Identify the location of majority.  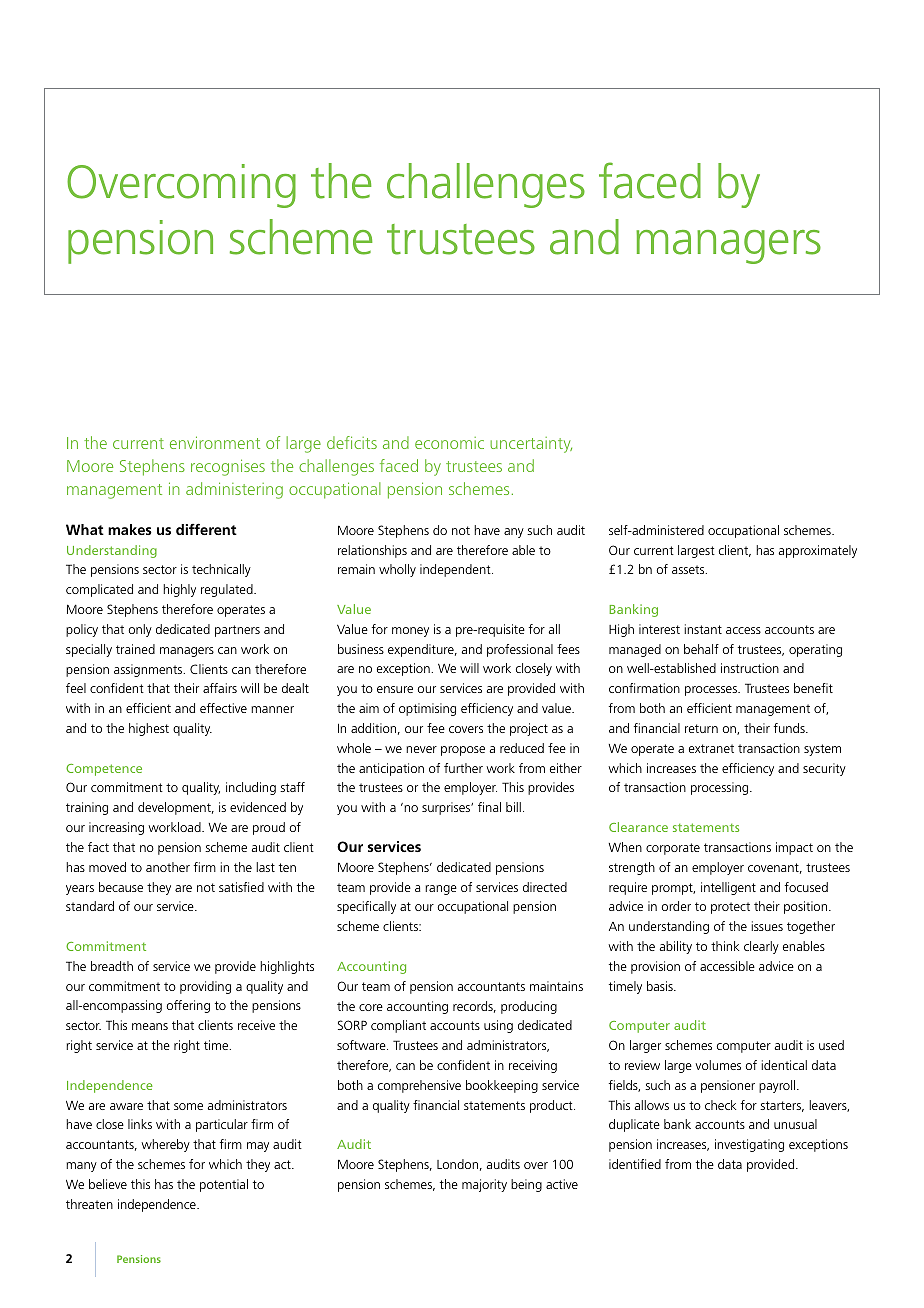
(484, 1185).
